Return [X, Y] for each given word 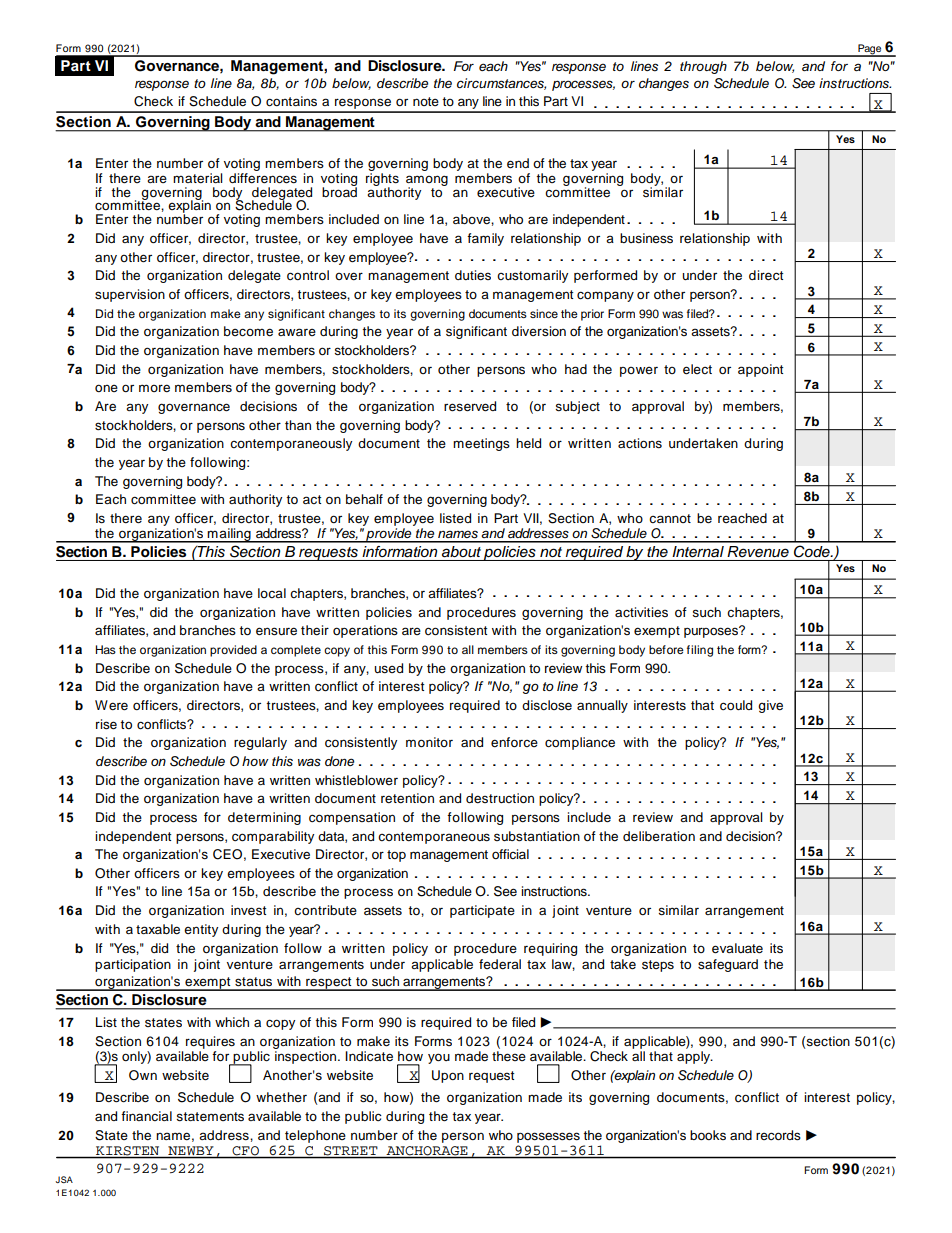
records [778, 1135]
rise [106, 724]
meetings [481, 444]
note [426, 101]
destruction [500, 798]
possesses [548, 1137]
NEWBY [190, 1150]
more [154, 388]
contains [291, 101]
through [703, 67]
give [770, 706]
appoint [760, 370]
